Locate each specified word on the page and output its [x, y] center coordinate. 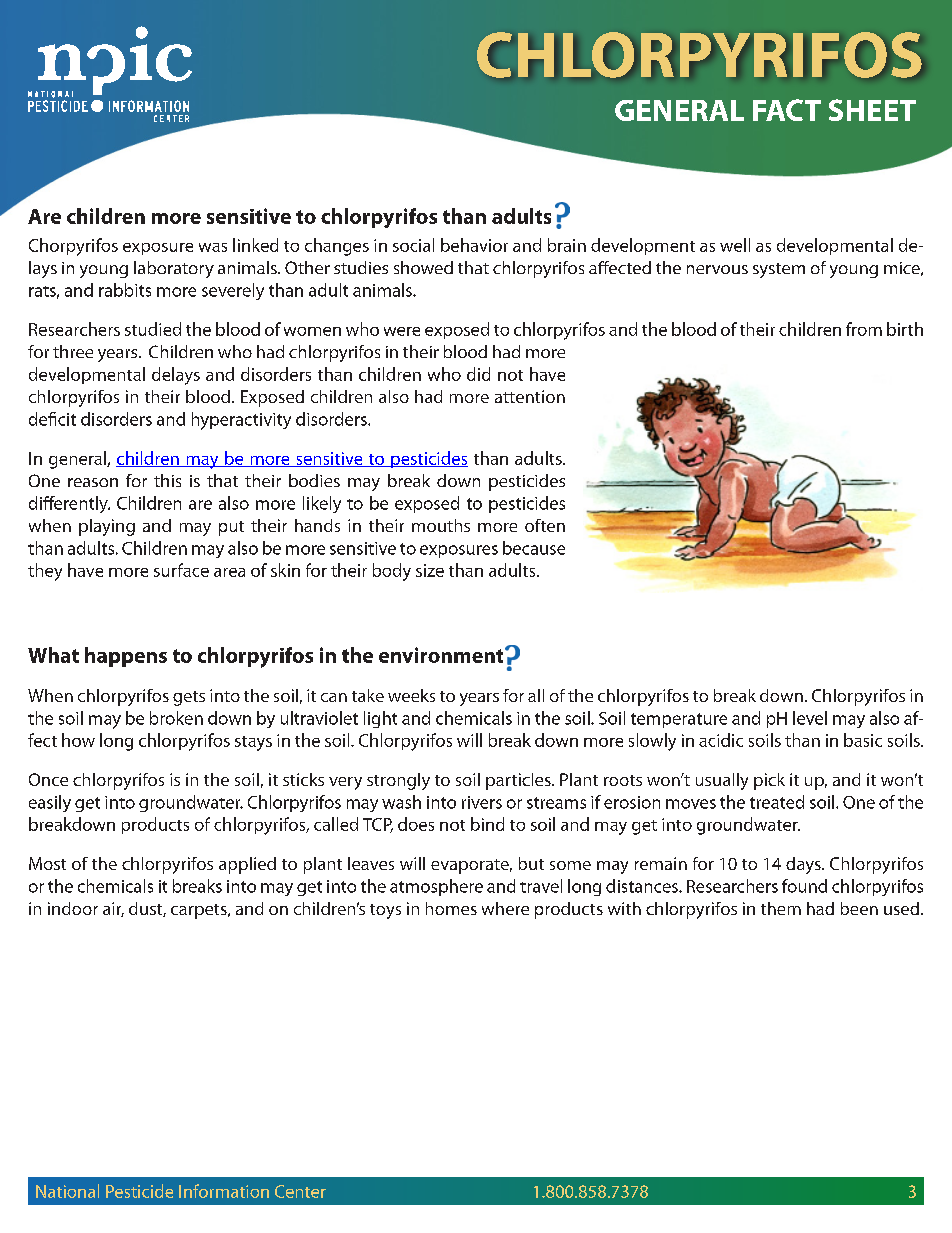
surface [181, 570]
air [113, 909]
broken [176, 718]
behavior [474, 245]
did [478, 374]
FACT [787, 110]
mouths [441, 525]
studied [153, 329]
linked [255, 245]
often [545, 525]
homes [451, 908]
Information [224, 1191]
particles [519, 781]
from [864, 329]
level [810, 718]
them [781, 908]
